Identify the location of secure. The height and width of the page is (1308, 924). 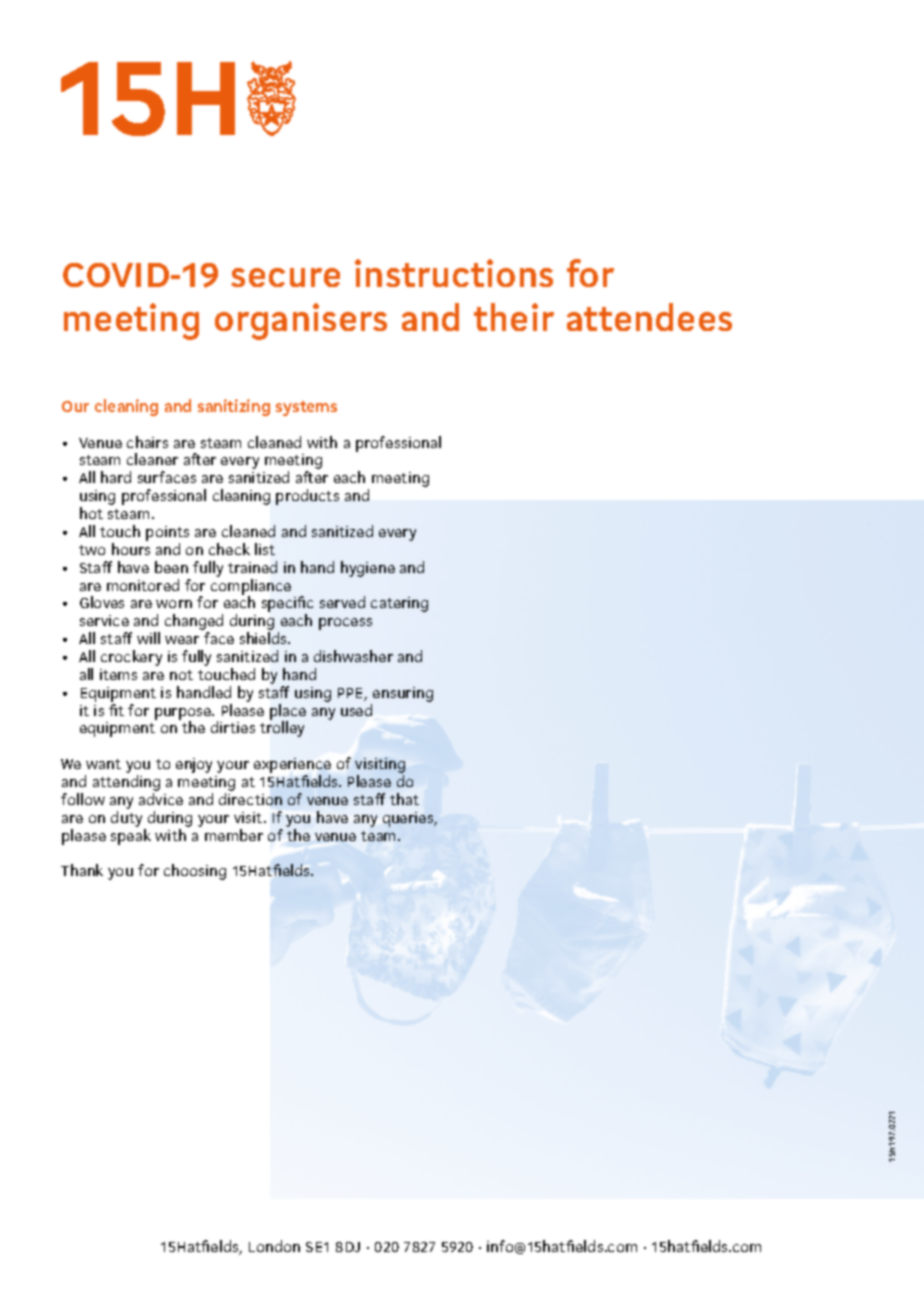
(285, 277).
